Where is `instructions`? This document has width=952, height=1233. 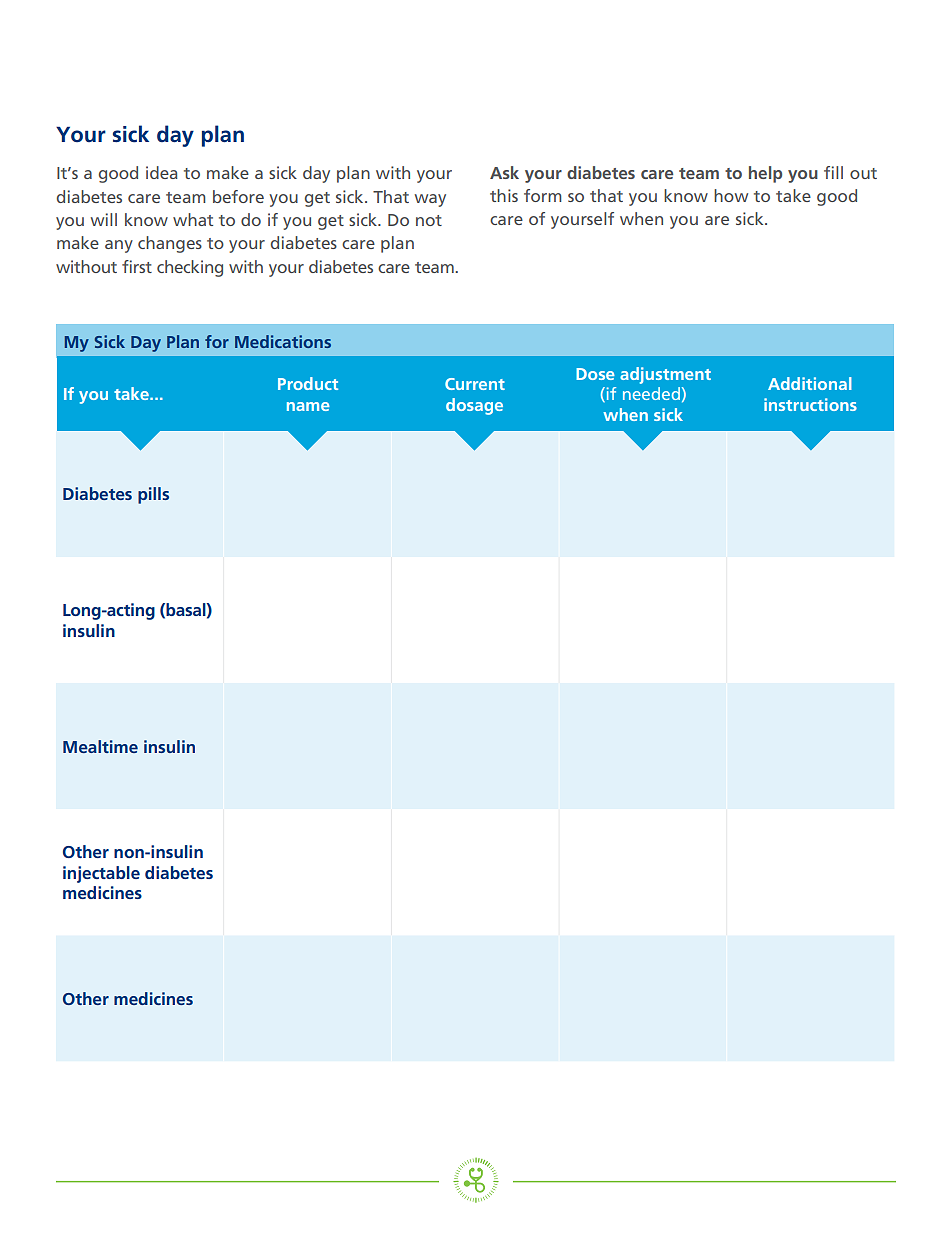 instructions is located at coordinates (810, 404).
